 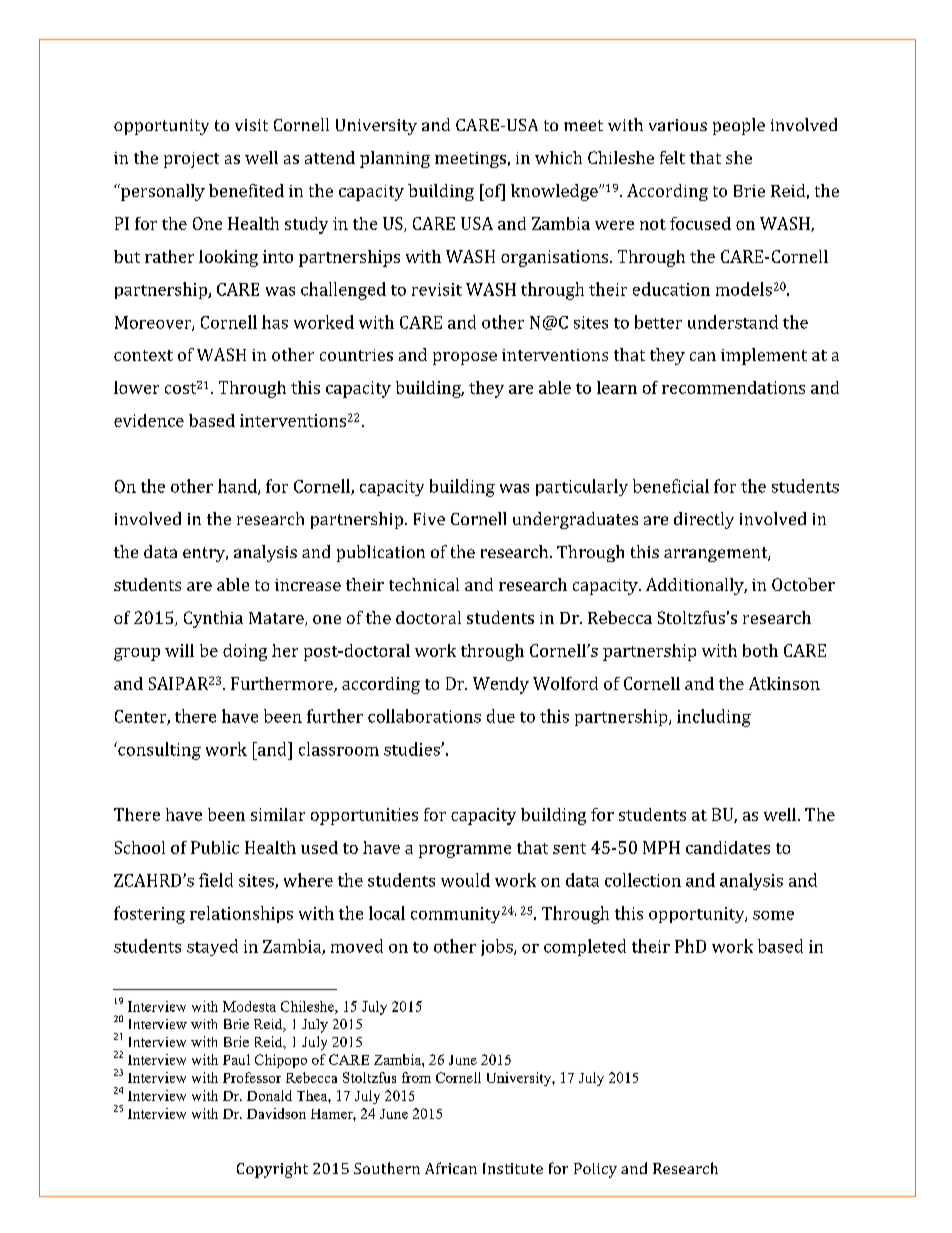 I want to click on will, so click(x=179, y=650).
